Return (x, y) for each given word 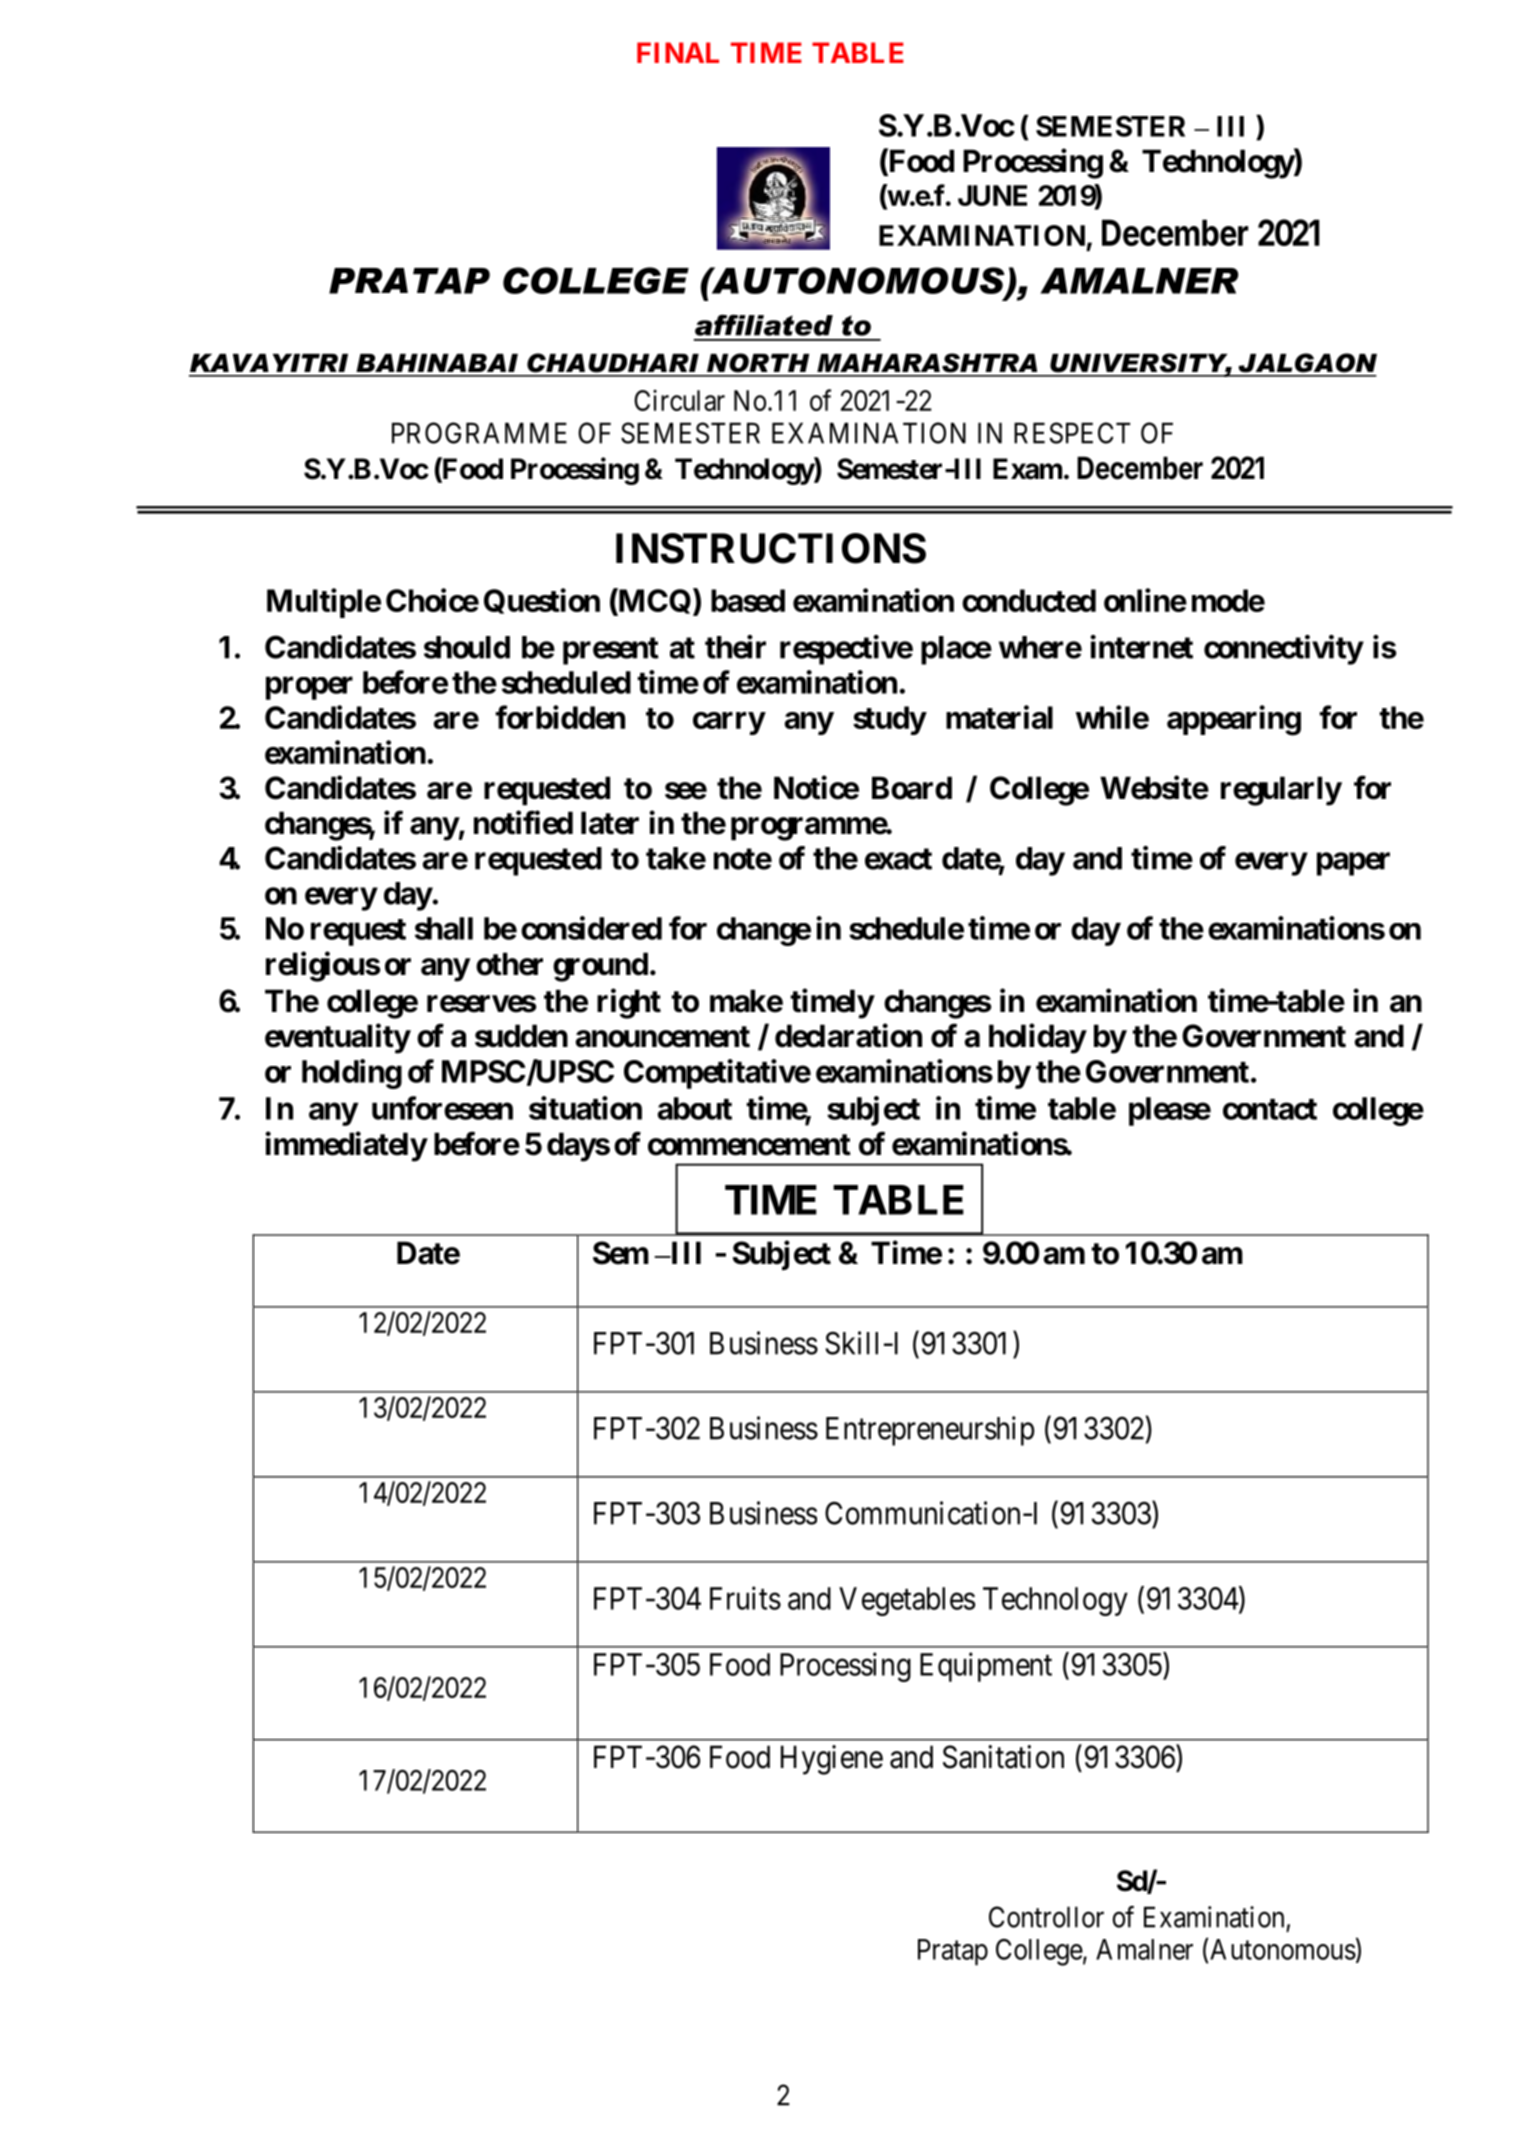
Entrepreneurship (930, 1431)
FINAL (678, 52)
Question (542, 601)
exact (898, 859)
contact (1270, 1109)
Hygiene (832, 1760)
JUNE (992, 195)
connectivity (1283, 650)
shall (444, 928)
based (748, 600)
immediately (346, 1146)
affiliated (764, 325)
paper (1353, 864)
